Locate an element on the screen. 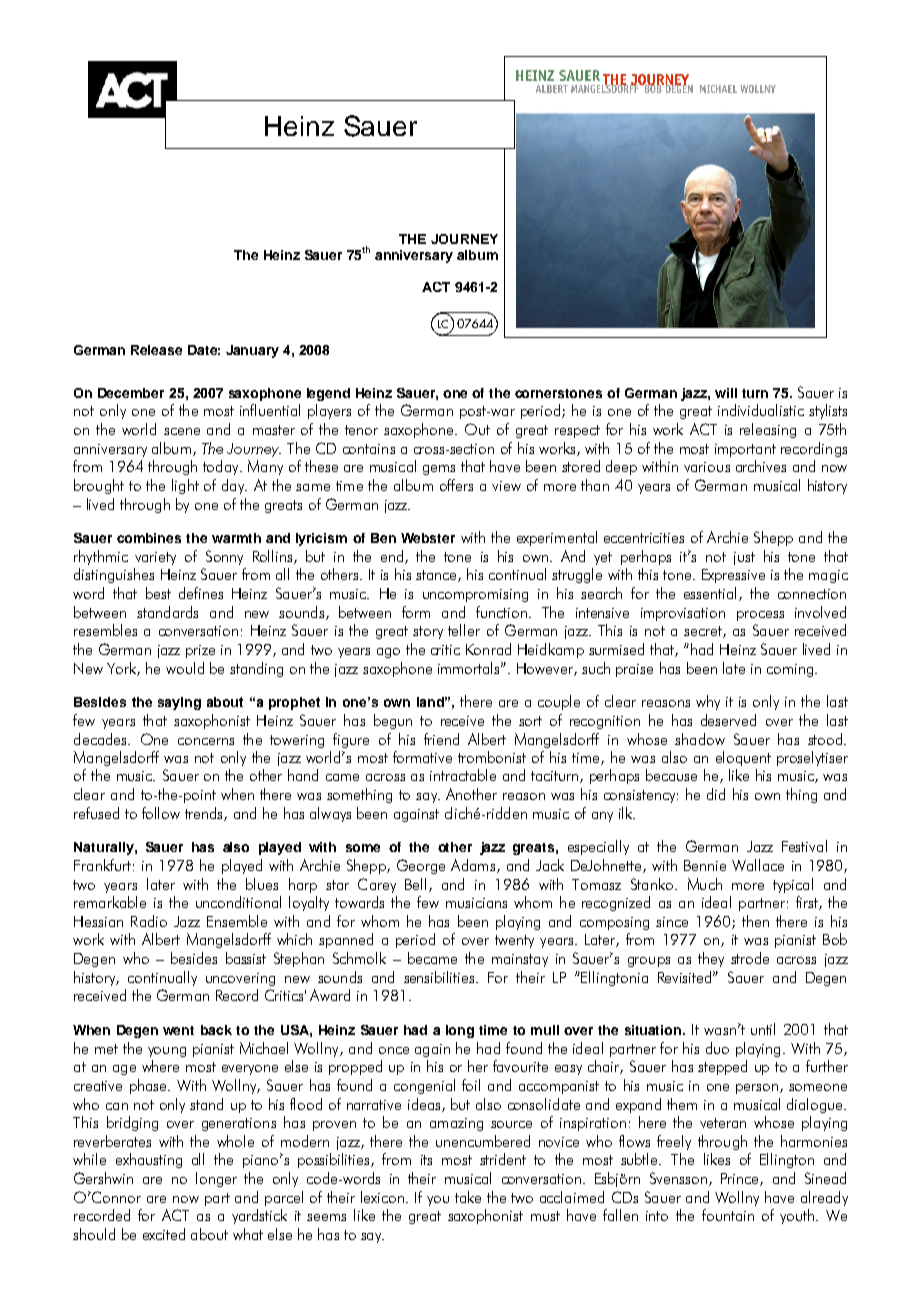 This screenshot has width=924, height=1308. Release is located at coordinates (156, 350).
